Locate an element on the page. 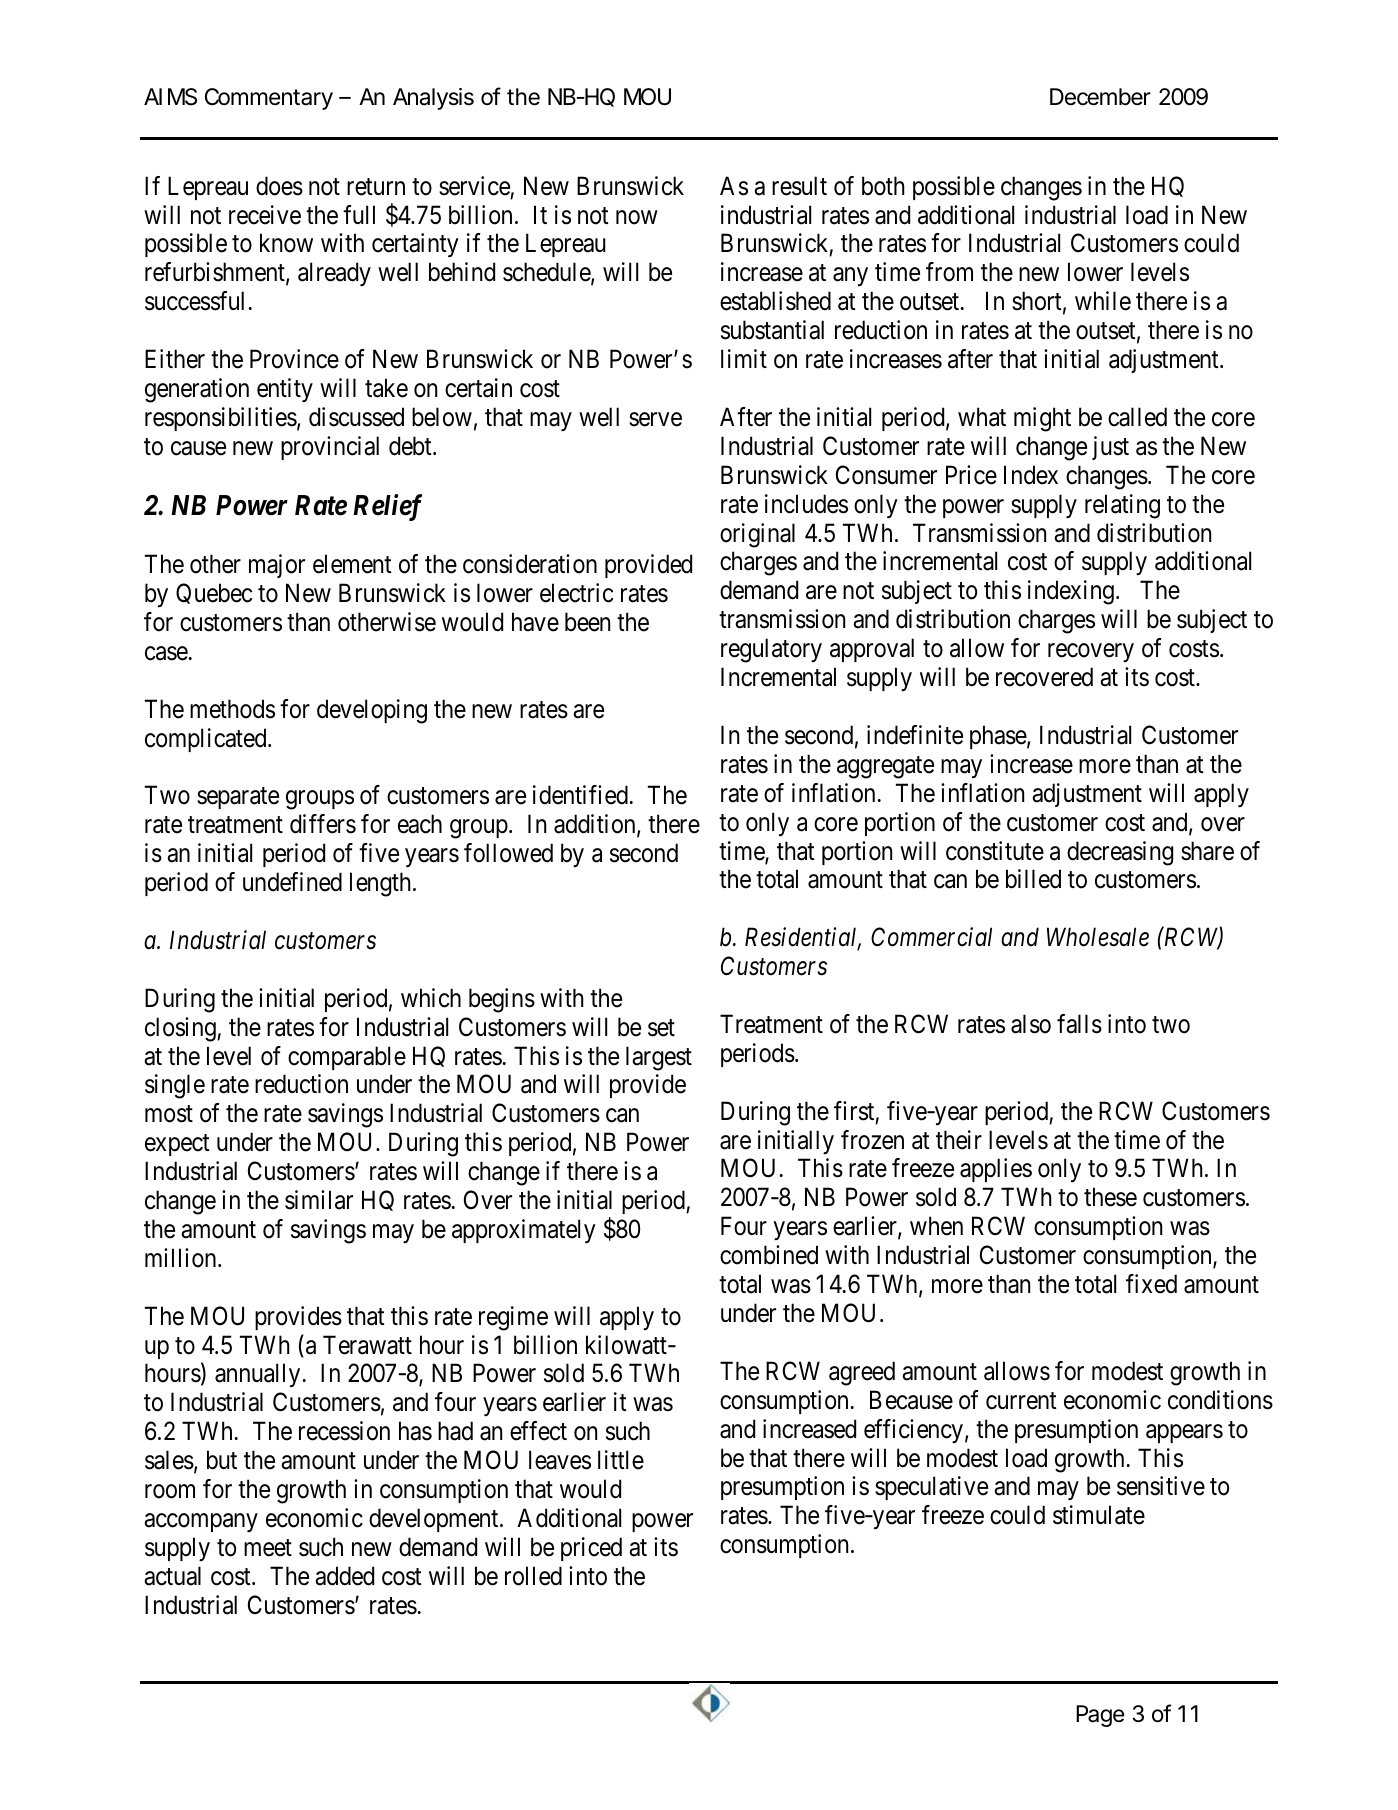  similar is located at coordinates (319, 1200).
